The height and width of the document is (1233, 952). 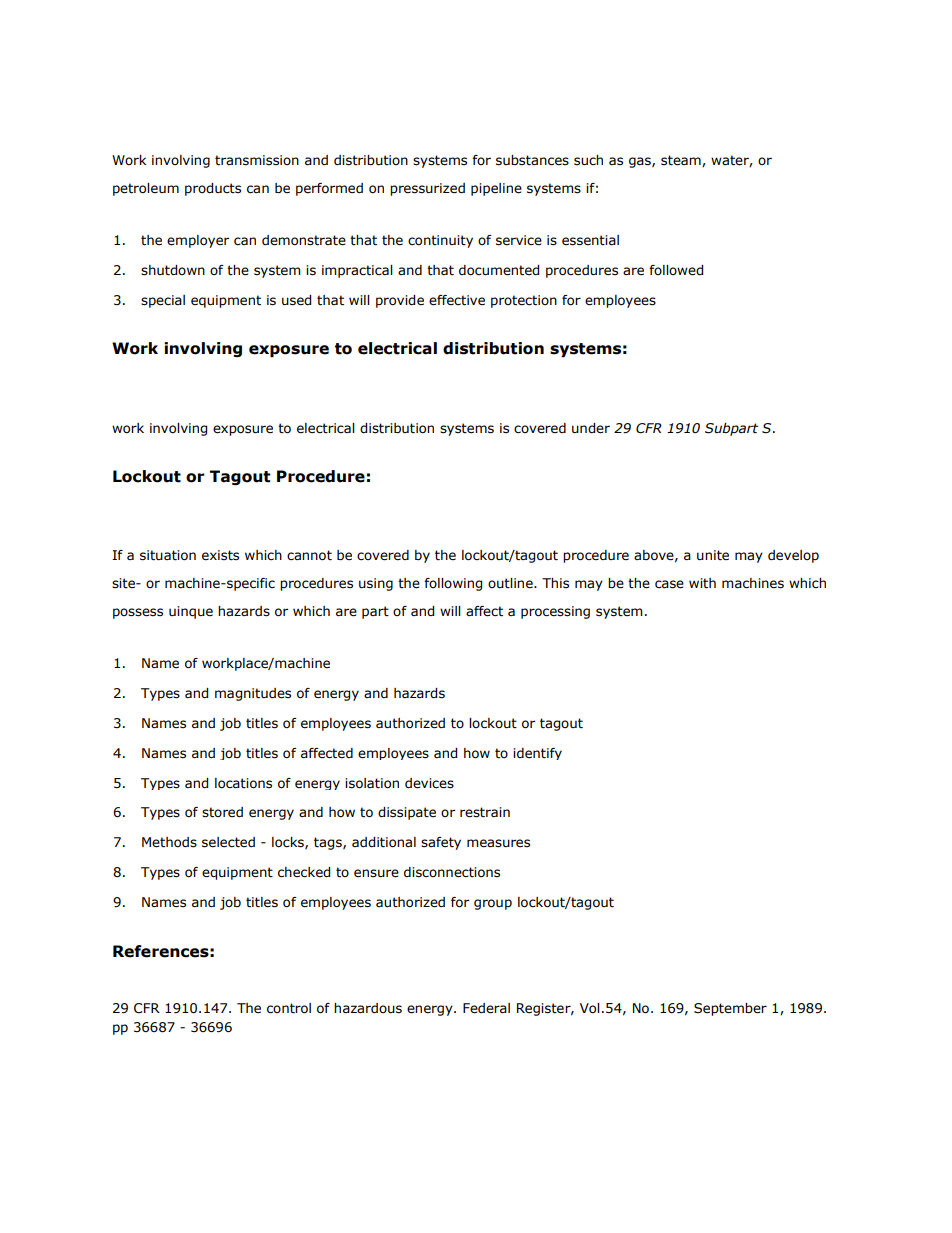 I want to click on devices, so click(x=429, y=783).
